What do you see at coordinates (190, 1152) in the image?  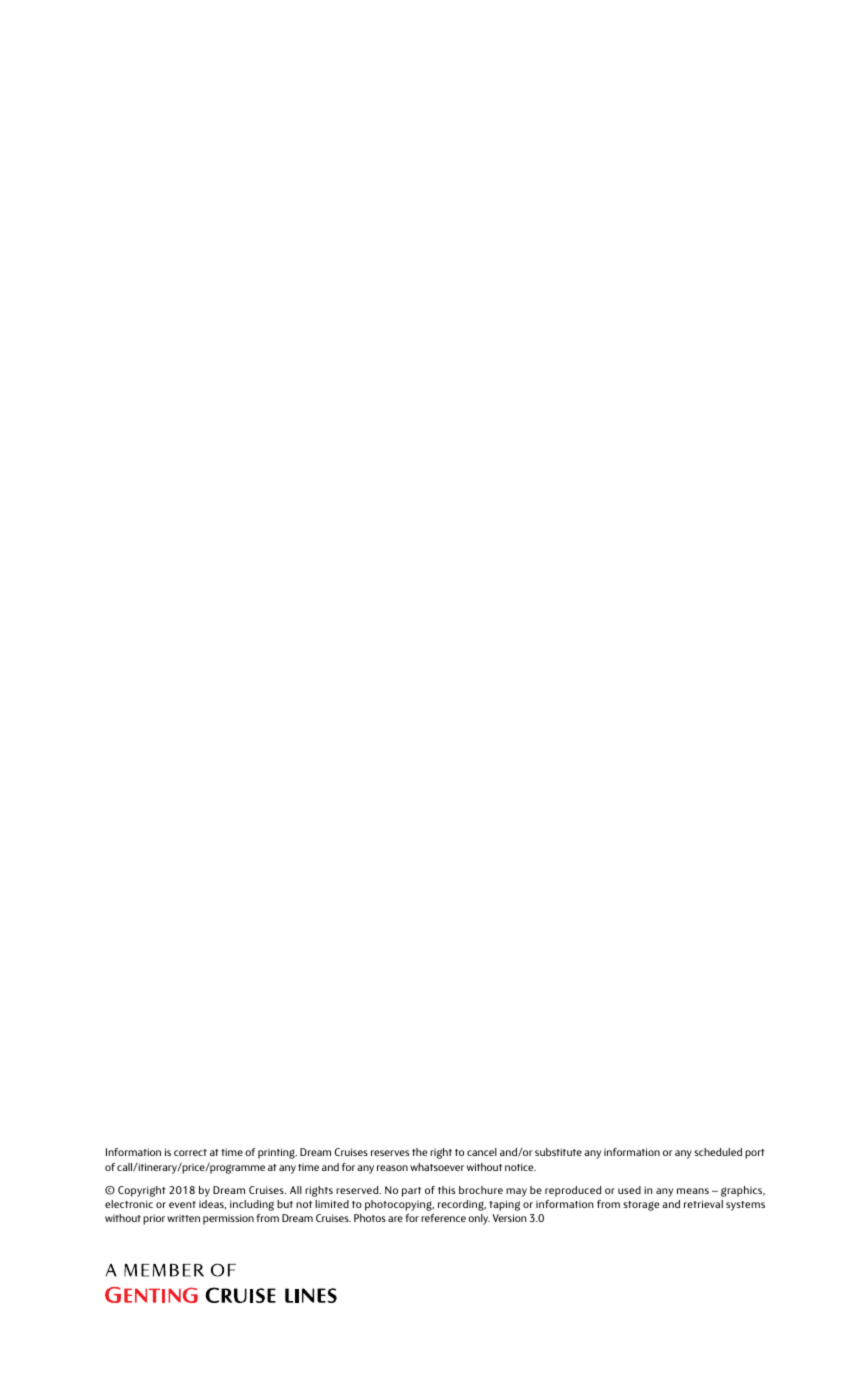 I see `correct` at bounding box center [190, 1152].
